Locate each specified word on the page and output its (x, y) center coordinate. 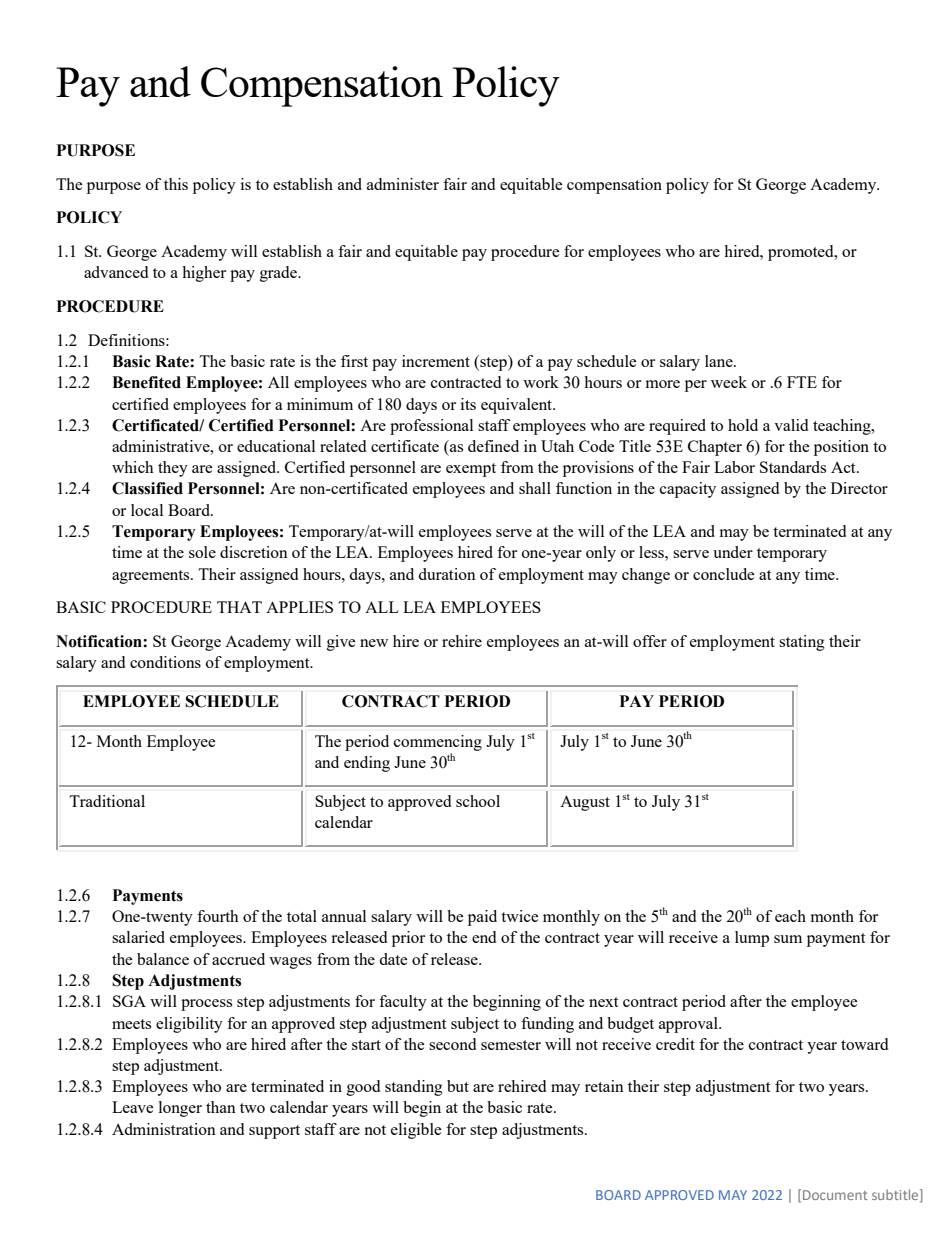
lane (720, 361)
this (176, 184)
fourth (218, 916)
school (478, 801)
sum (788, 939)
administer (403, 184)
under (733, 552)
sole (202, 552)
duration (447, 574)
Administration (164, 1129)
